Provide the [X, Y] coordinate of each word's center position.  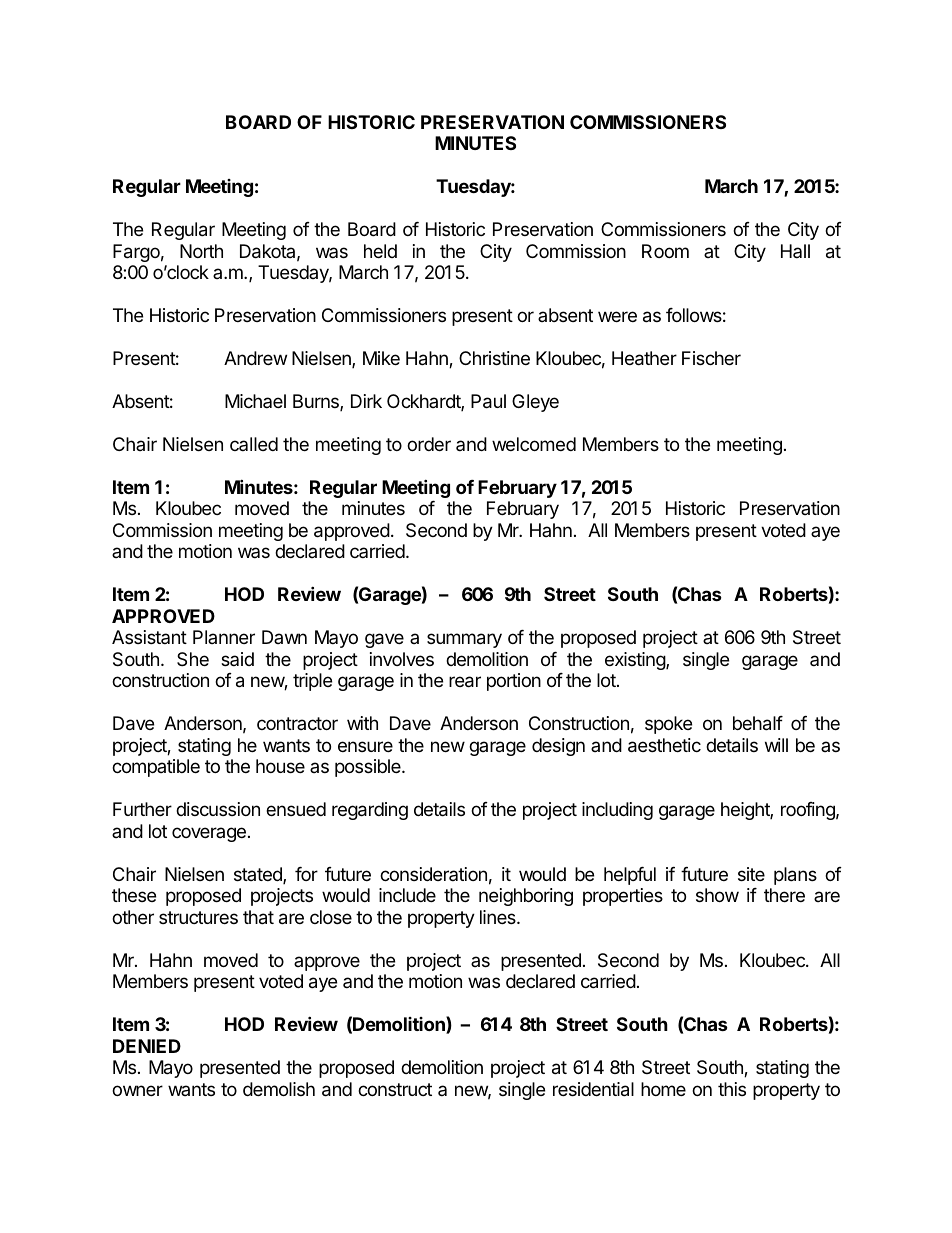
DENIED [147, 1046]
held [380, 251]
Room [665, 251]
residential [593, 1089]
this [732, 1089]
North [201, 251]
